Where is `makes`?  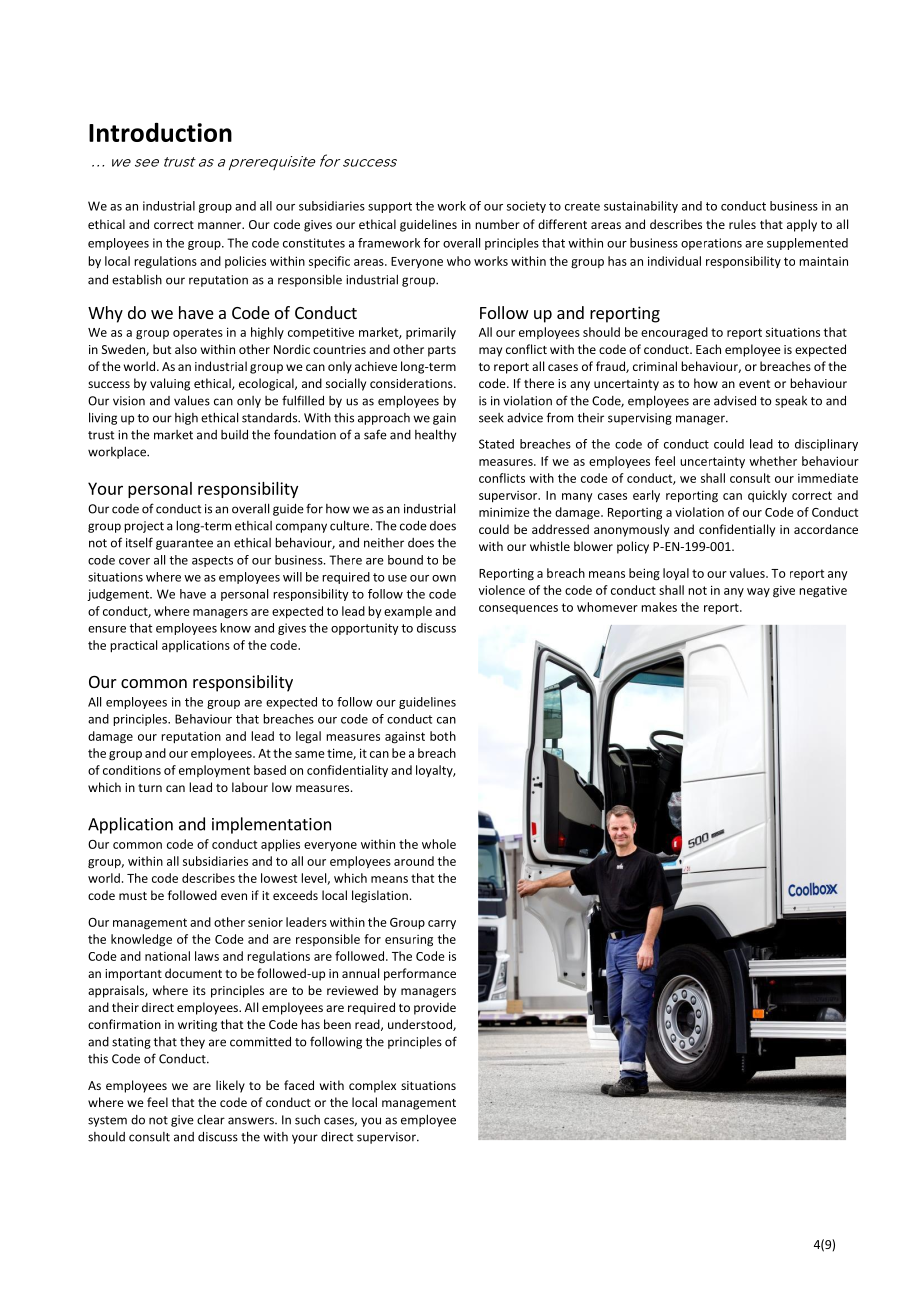 makes is located at coordinates (659, 607).
